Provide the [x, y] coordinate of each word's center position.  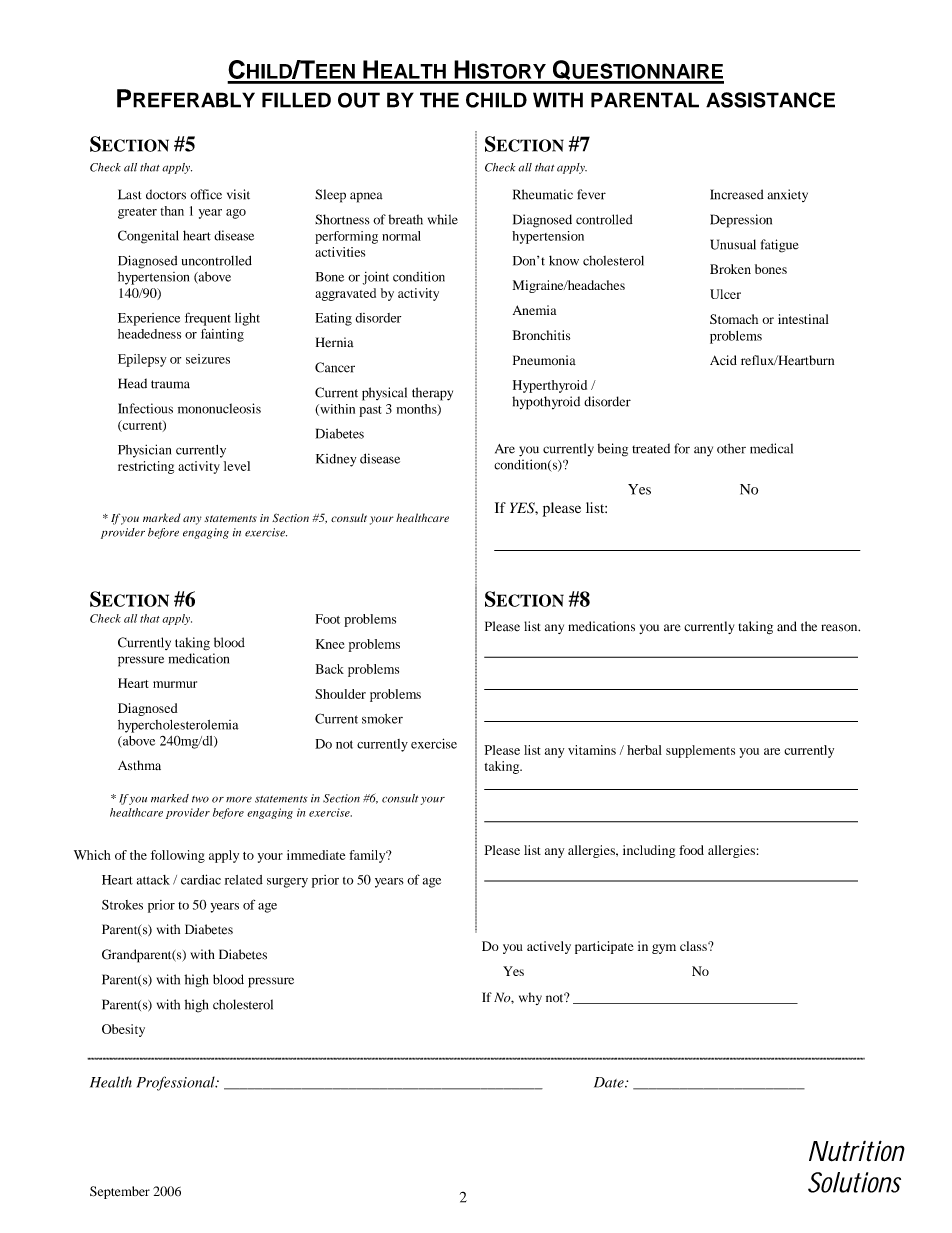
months [417, 410]
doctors [166, 194]
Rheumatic [543, 194]
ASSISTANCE [770, 100]
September [120, 1192]
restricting [146, 467]
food [691, 850]
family [368, 856]
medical [771, 448]
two [200, 799]
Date [610, 1082]
